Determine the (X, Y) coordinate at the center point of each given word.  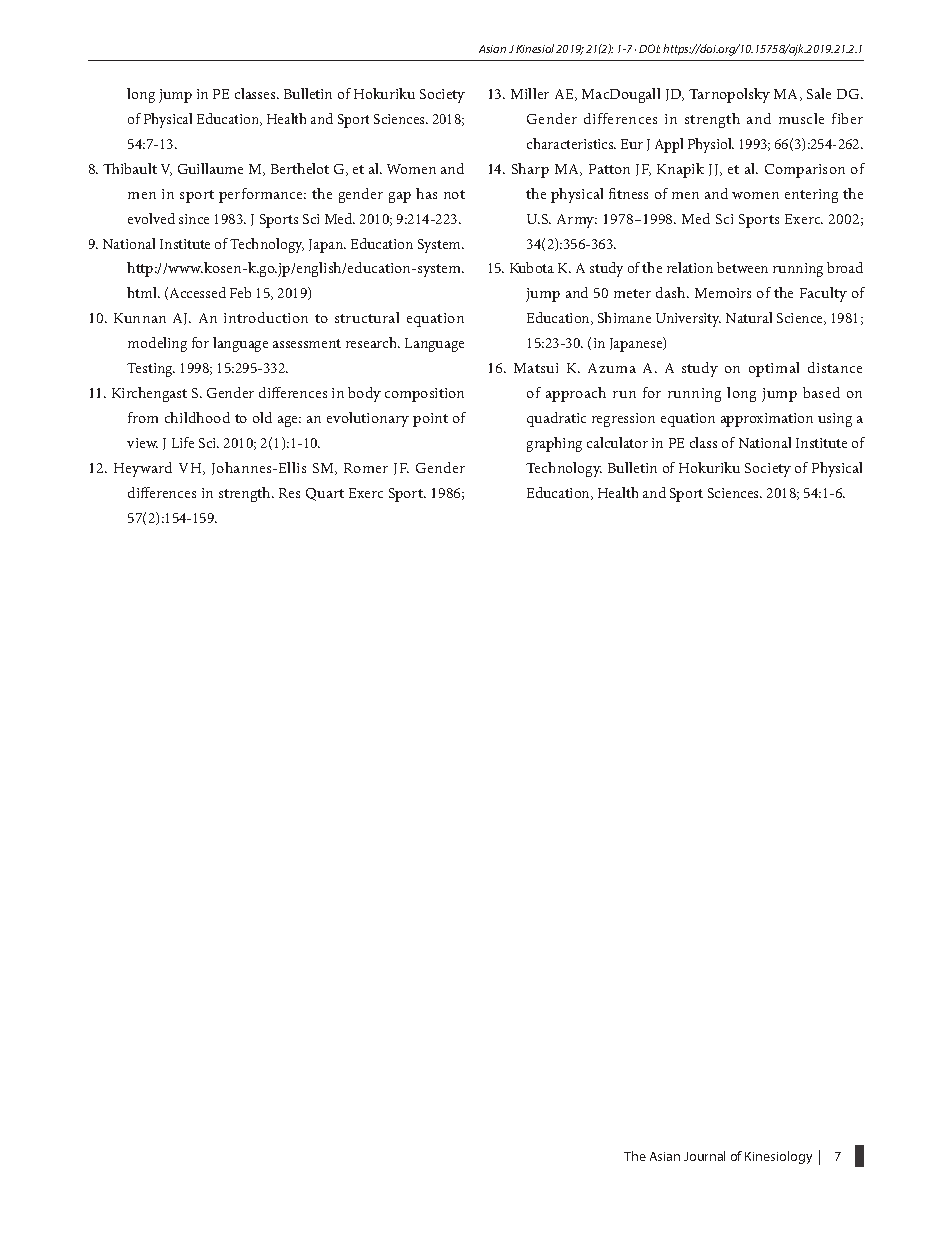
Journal (704, 1156)
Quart (325, 494)
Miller (530, 93)
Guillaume (210, 168)
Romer (366, 468)
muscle (801, 118)
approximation (767, 420)
